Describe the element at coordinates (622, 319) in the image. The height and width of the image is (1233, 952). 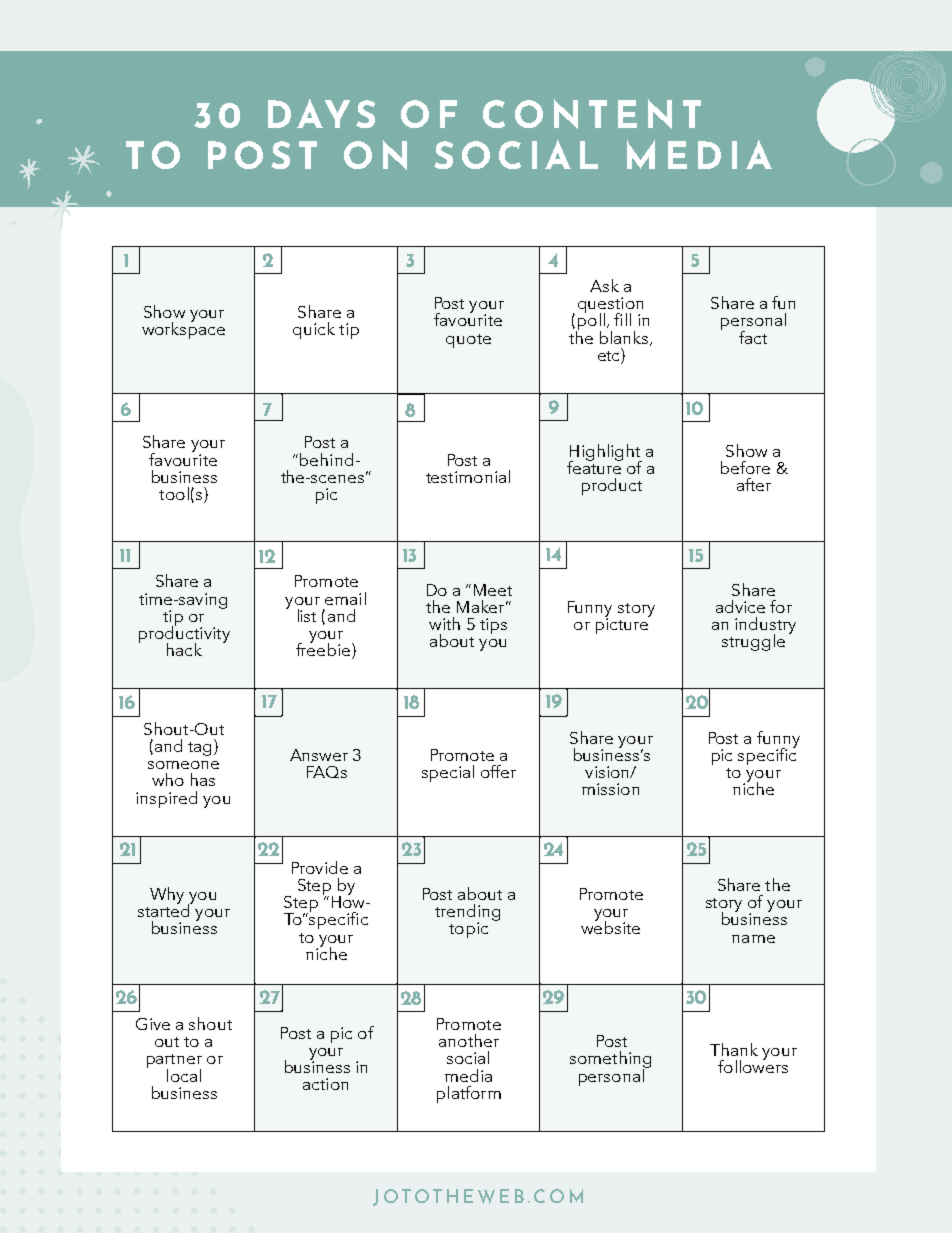
I see `fill` at that location.
